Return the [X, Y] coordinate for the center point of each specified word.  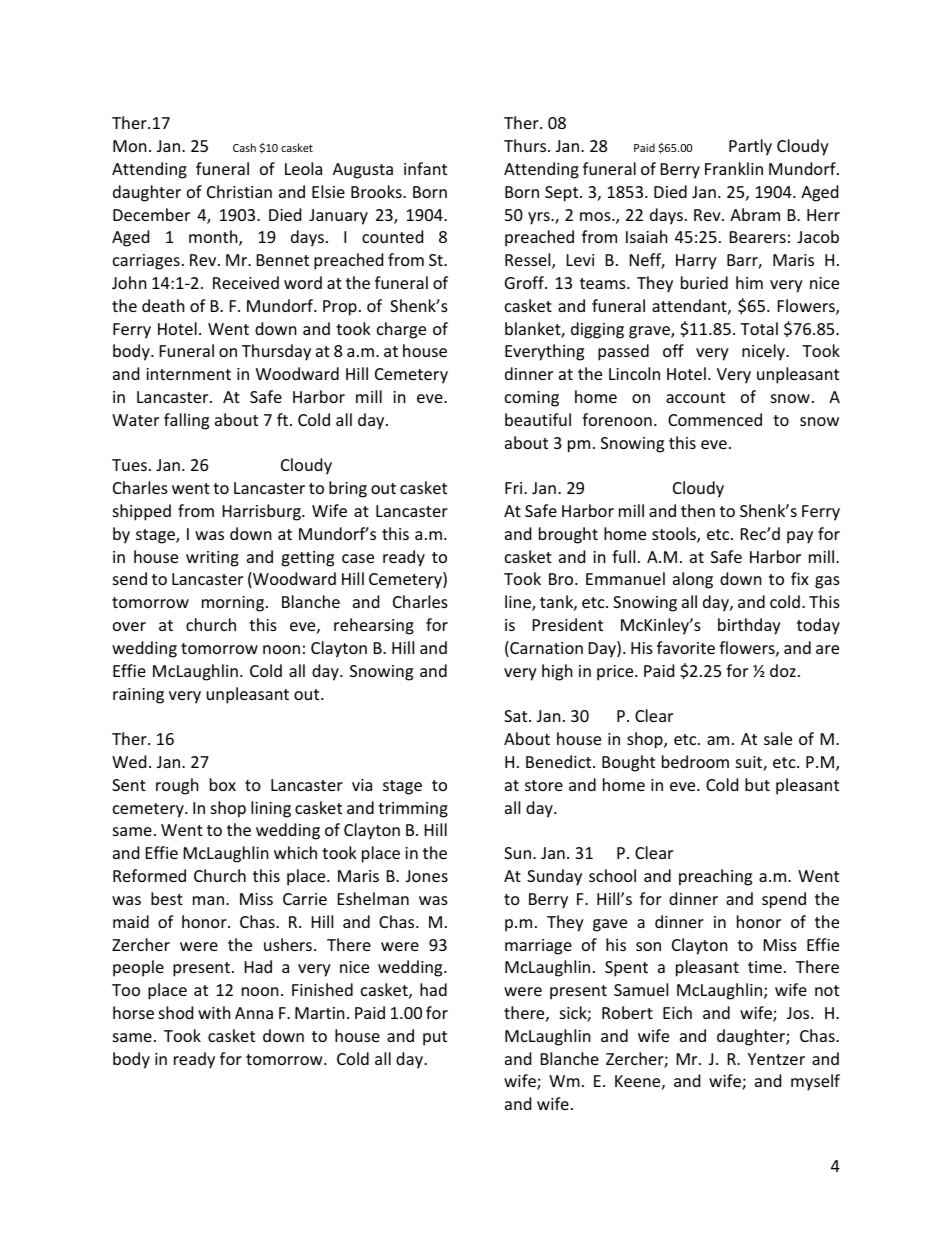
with [214, 1012]
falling [186, 421]
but [757, 784]
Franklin [734, 168]
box [223, 784]
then [698, 510]
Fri [515, 488]
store [544, 785]
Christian [239, 191]
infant [425, 168]
